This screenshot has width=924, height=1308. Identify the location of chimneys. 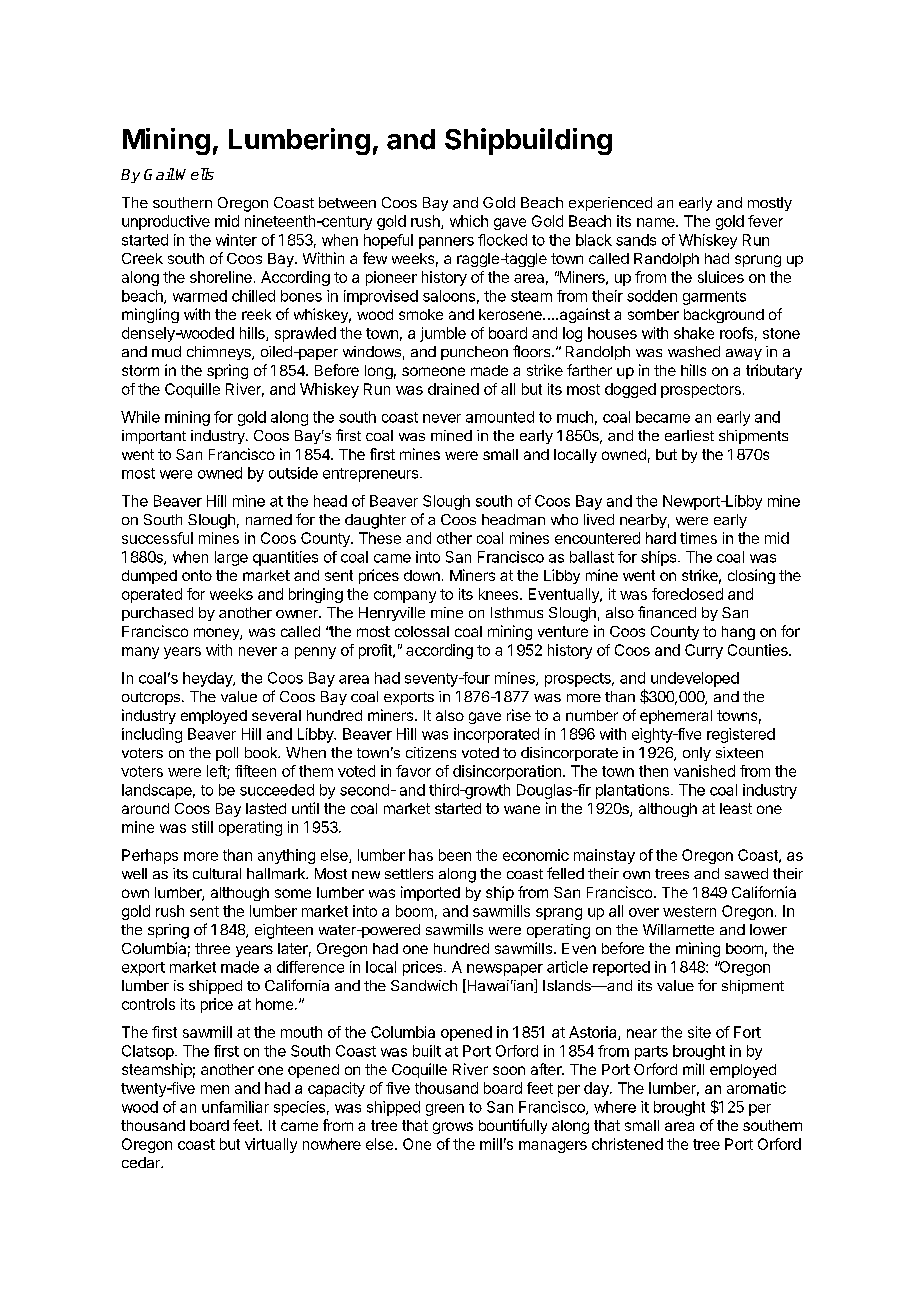
(220, 353).
